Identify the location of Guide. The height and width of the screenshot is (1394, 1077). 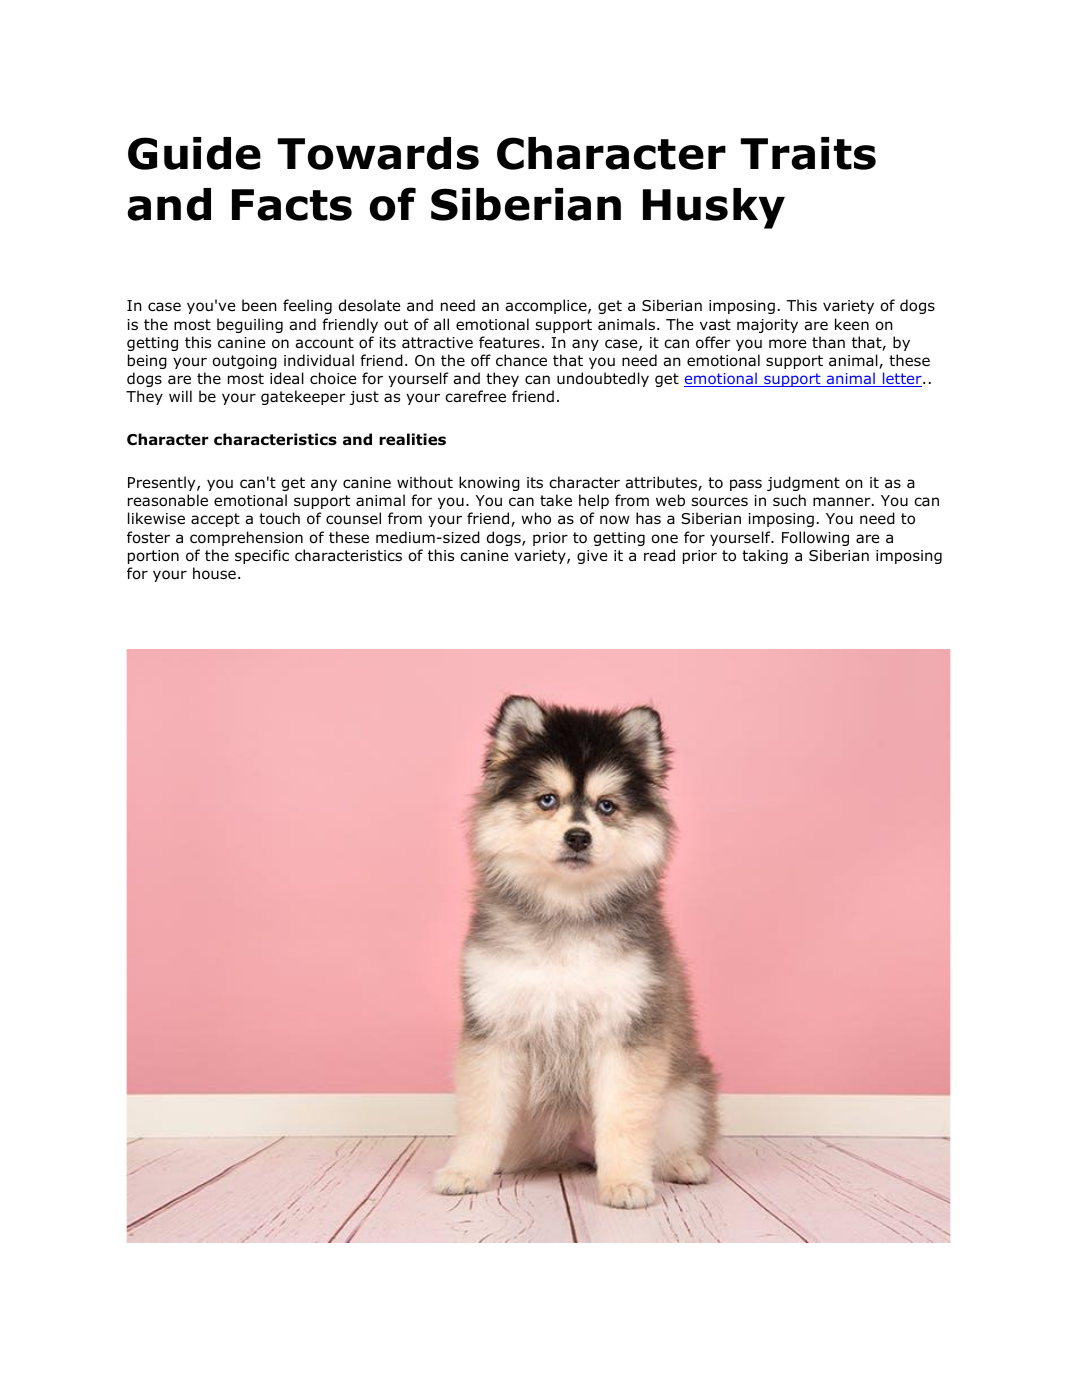
(194, 153).
